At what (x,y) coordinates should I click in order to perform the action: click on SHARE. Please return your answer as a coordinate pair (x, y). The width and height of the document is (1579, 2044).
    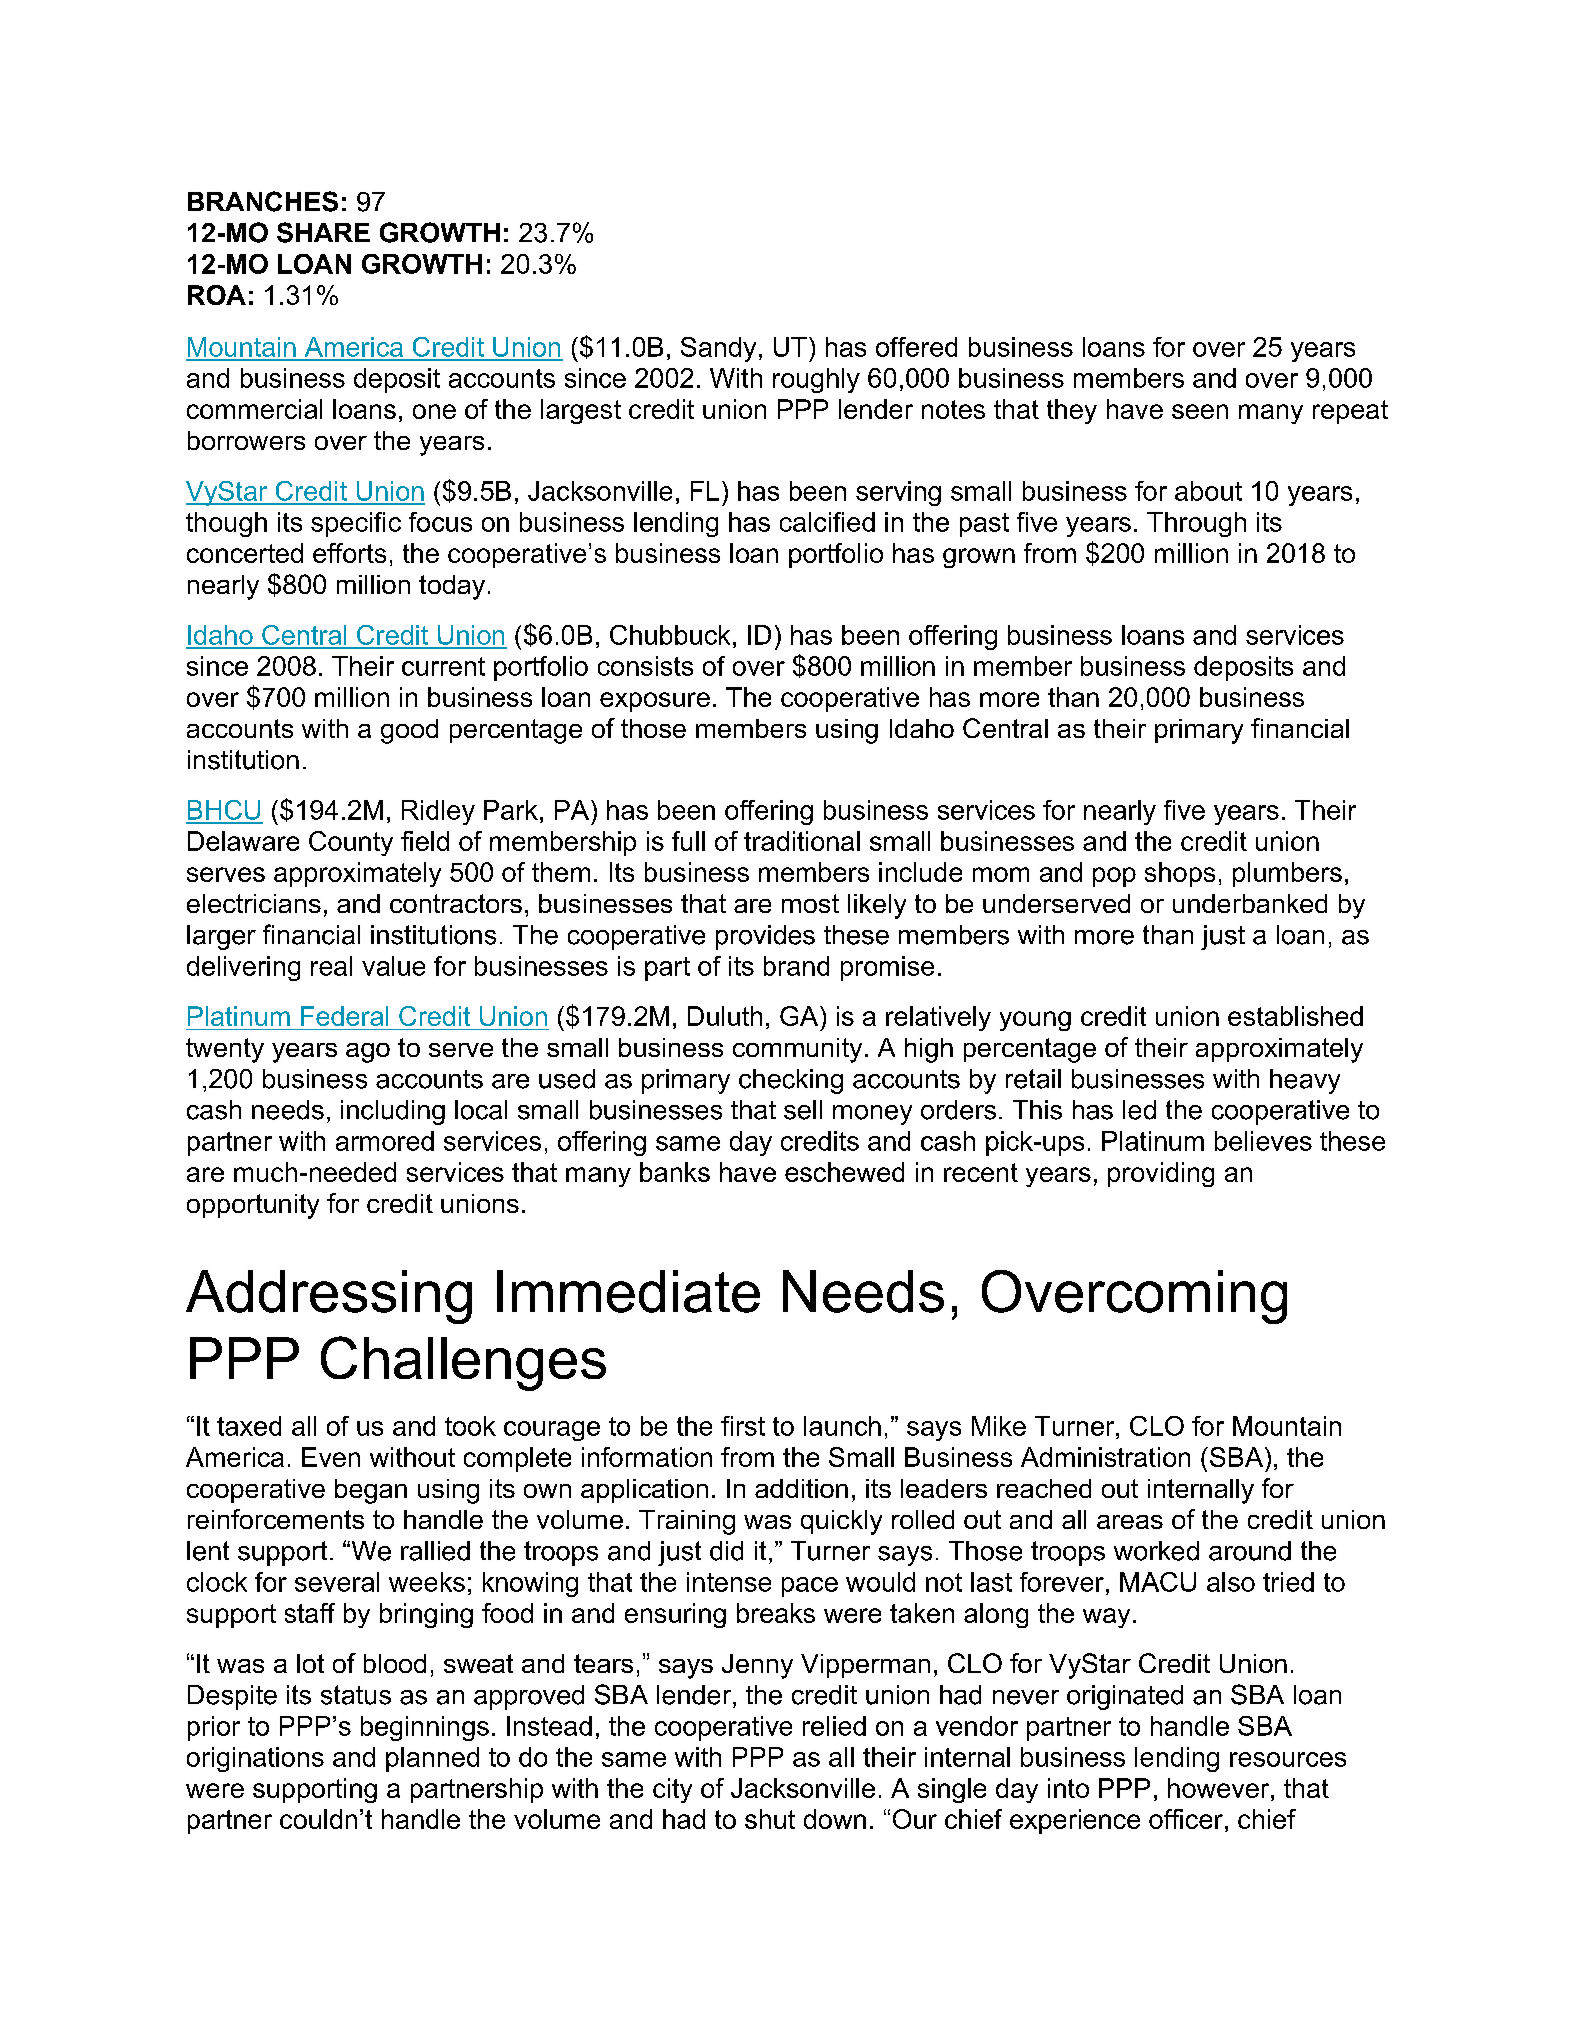
    Looking at the image, I should click on (323, 232).
